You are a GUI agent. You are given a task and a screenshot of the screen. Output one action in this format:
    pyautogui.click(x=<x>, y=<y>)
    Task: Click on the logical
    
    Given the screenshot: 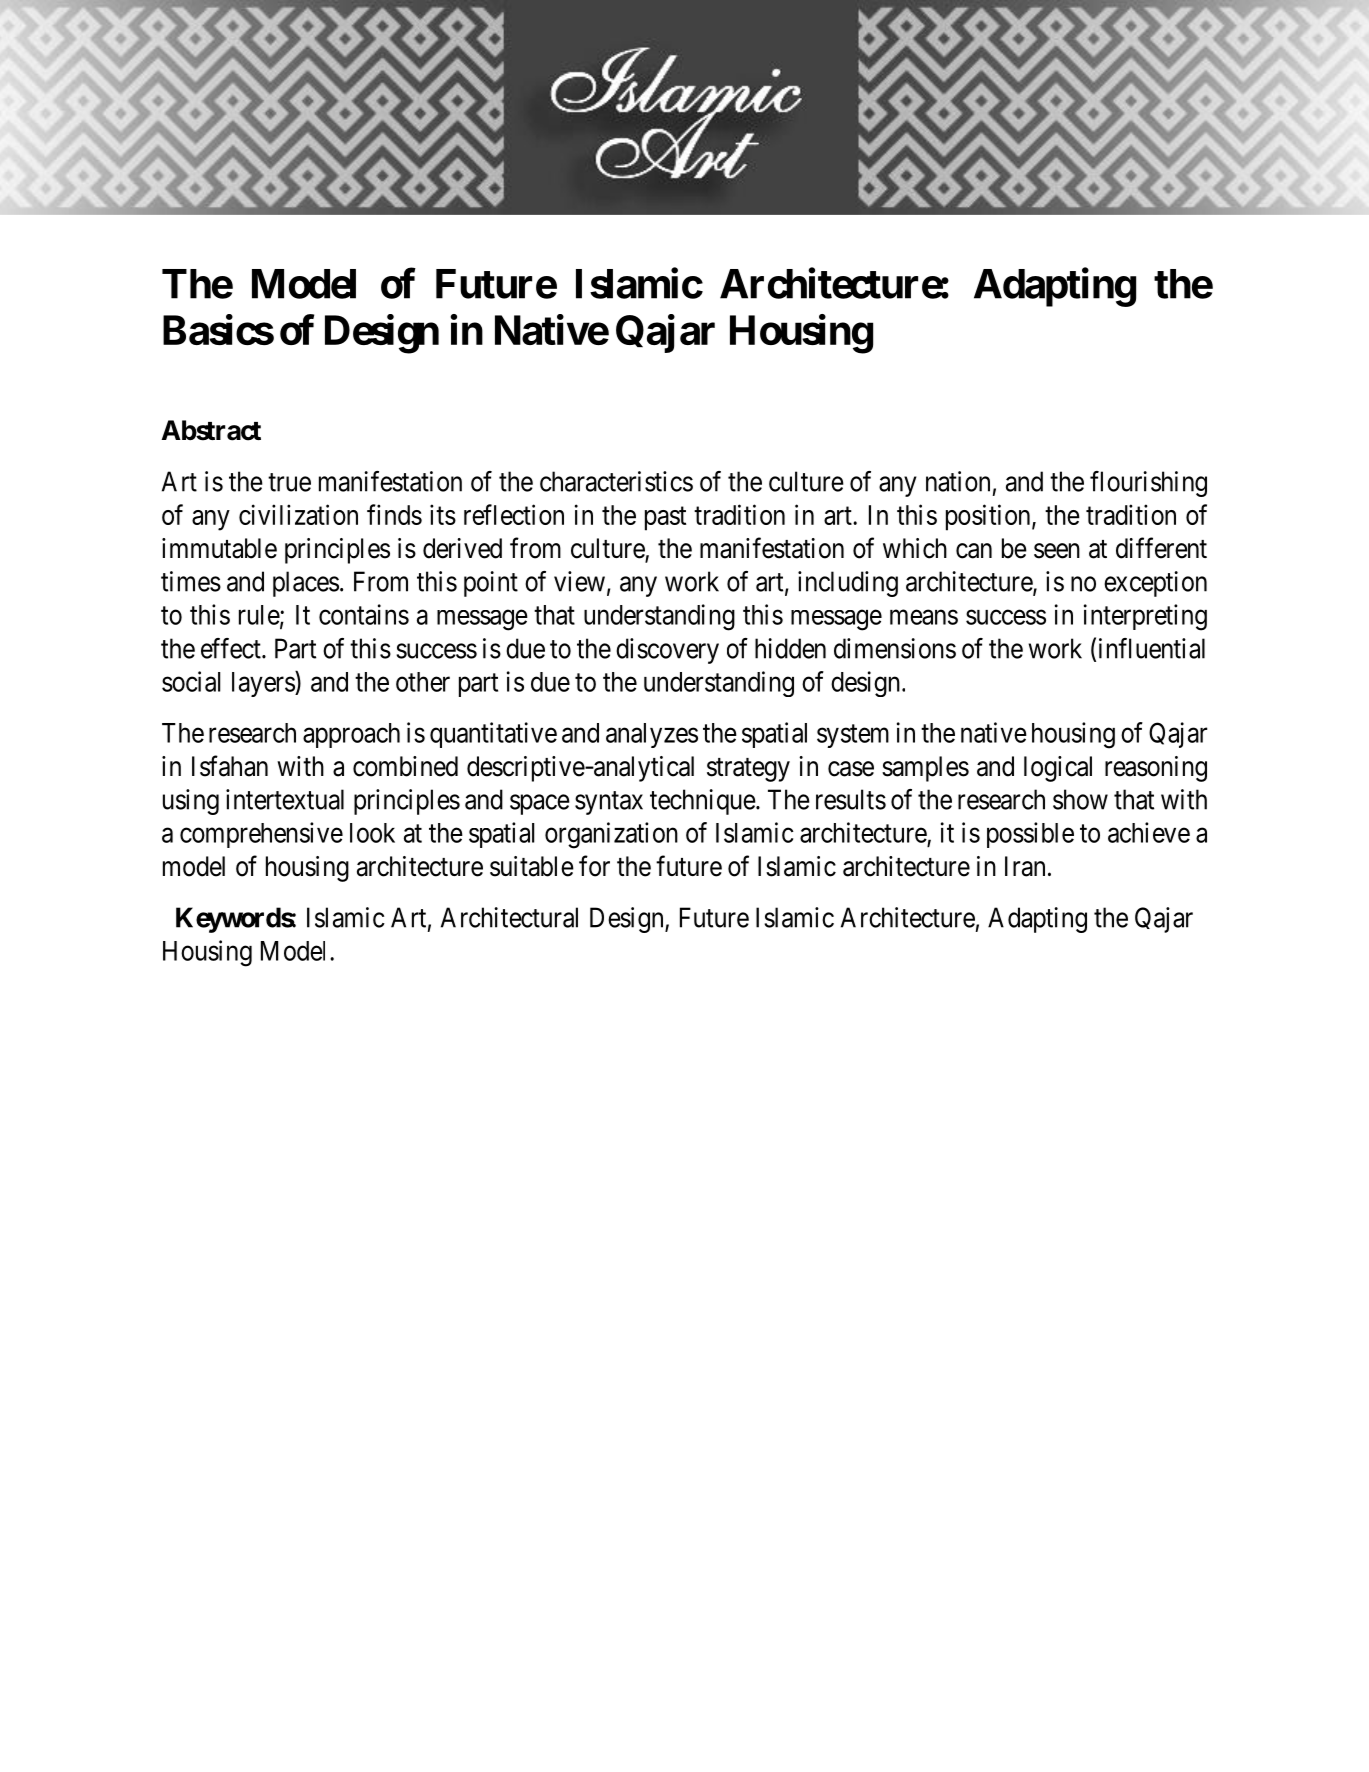 What is the action you would take?
    pyautogui.click(x=1058, y=769)
